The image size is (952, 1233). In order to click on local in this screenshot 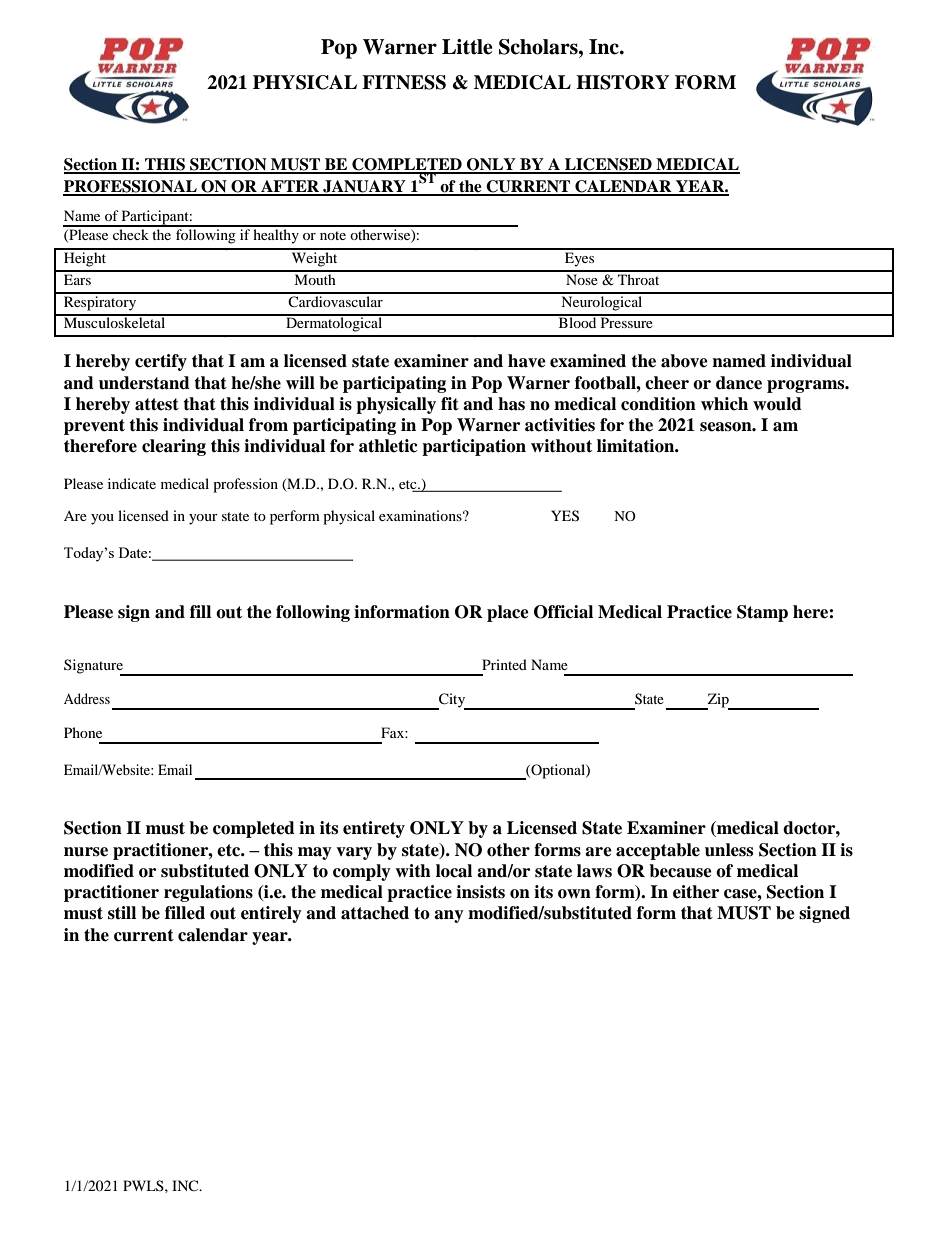, I will do `click(454, 871)`.
